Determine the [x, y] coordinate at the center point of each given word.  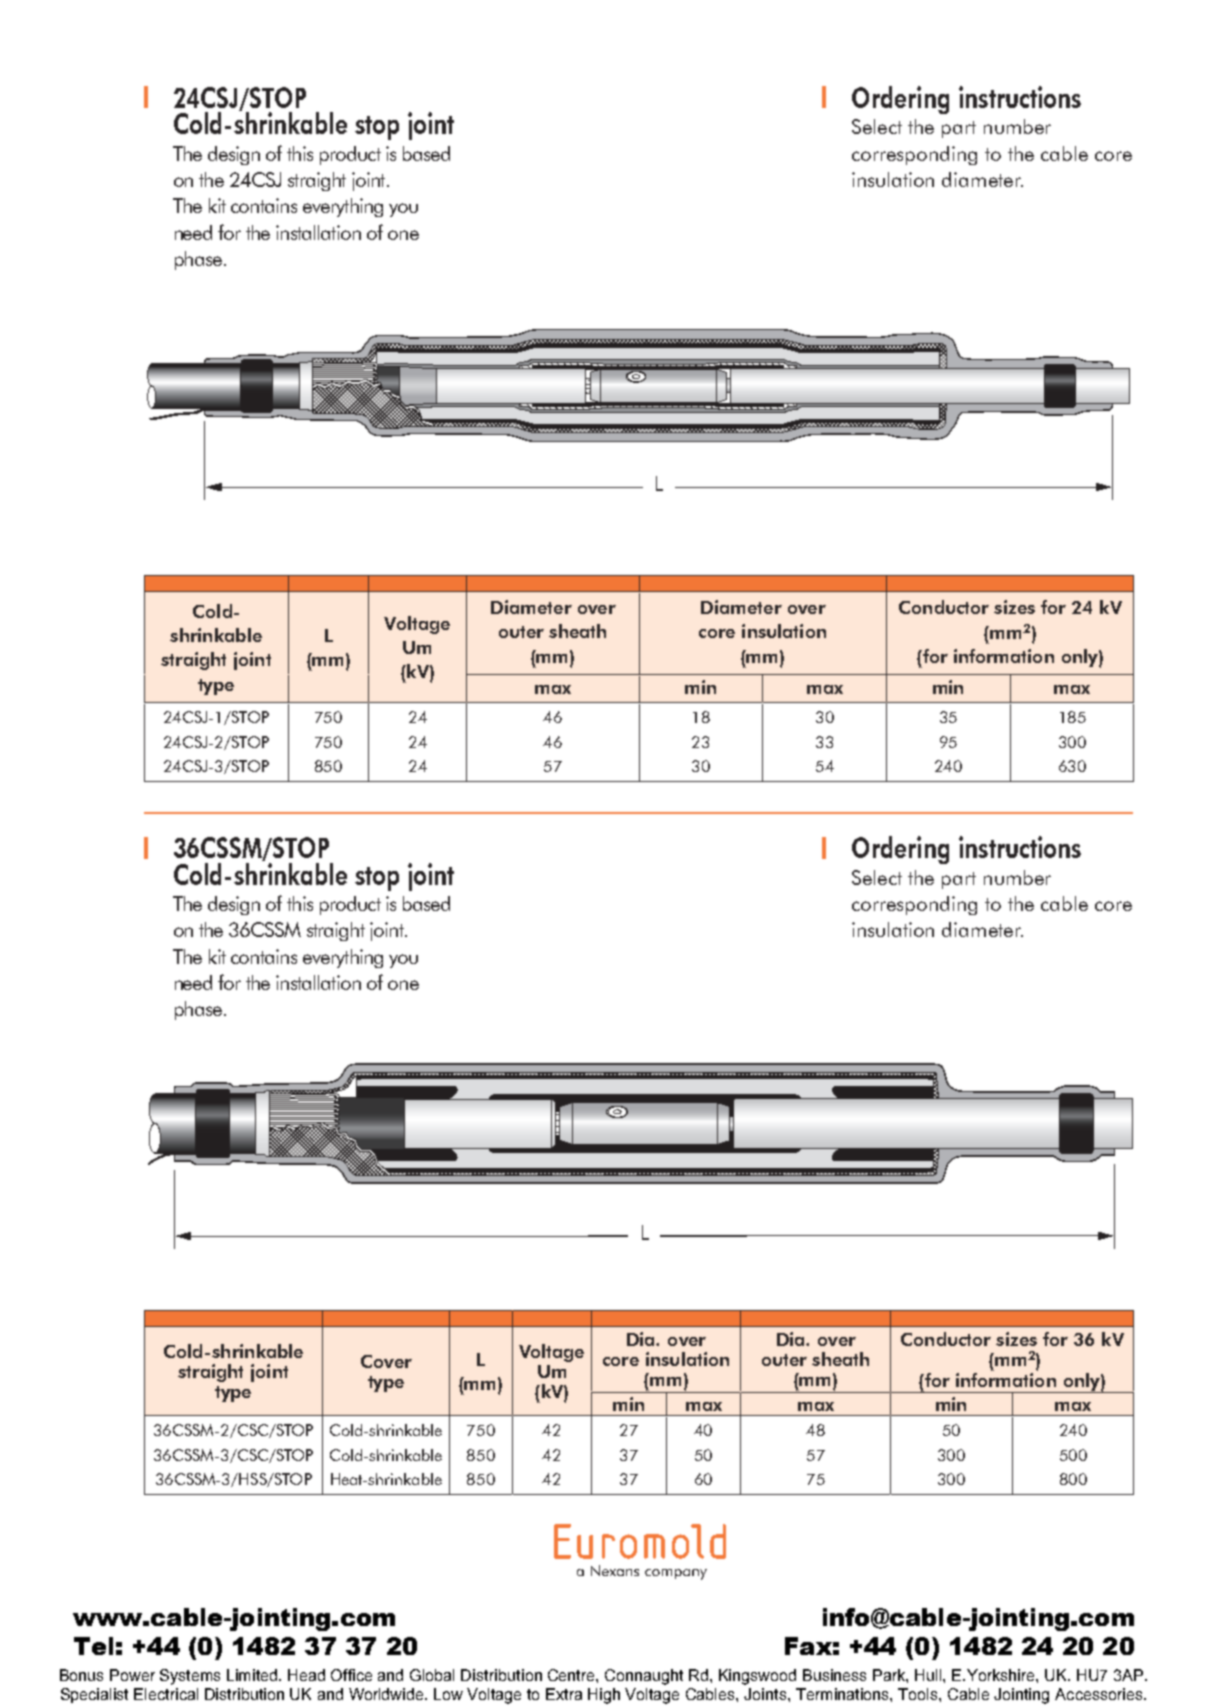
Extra [564, 1694]
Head [306, 1675]
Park [890, 1676]
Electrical [166, 1694]
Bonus [81, 1675]
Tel [93, 1646]
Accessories [1100, 1694]
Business [834, 1675]
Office [351, 1675]
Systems [190, 1677]
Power [132, 1675]
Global [432, 1675]
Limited [253, 1675]
